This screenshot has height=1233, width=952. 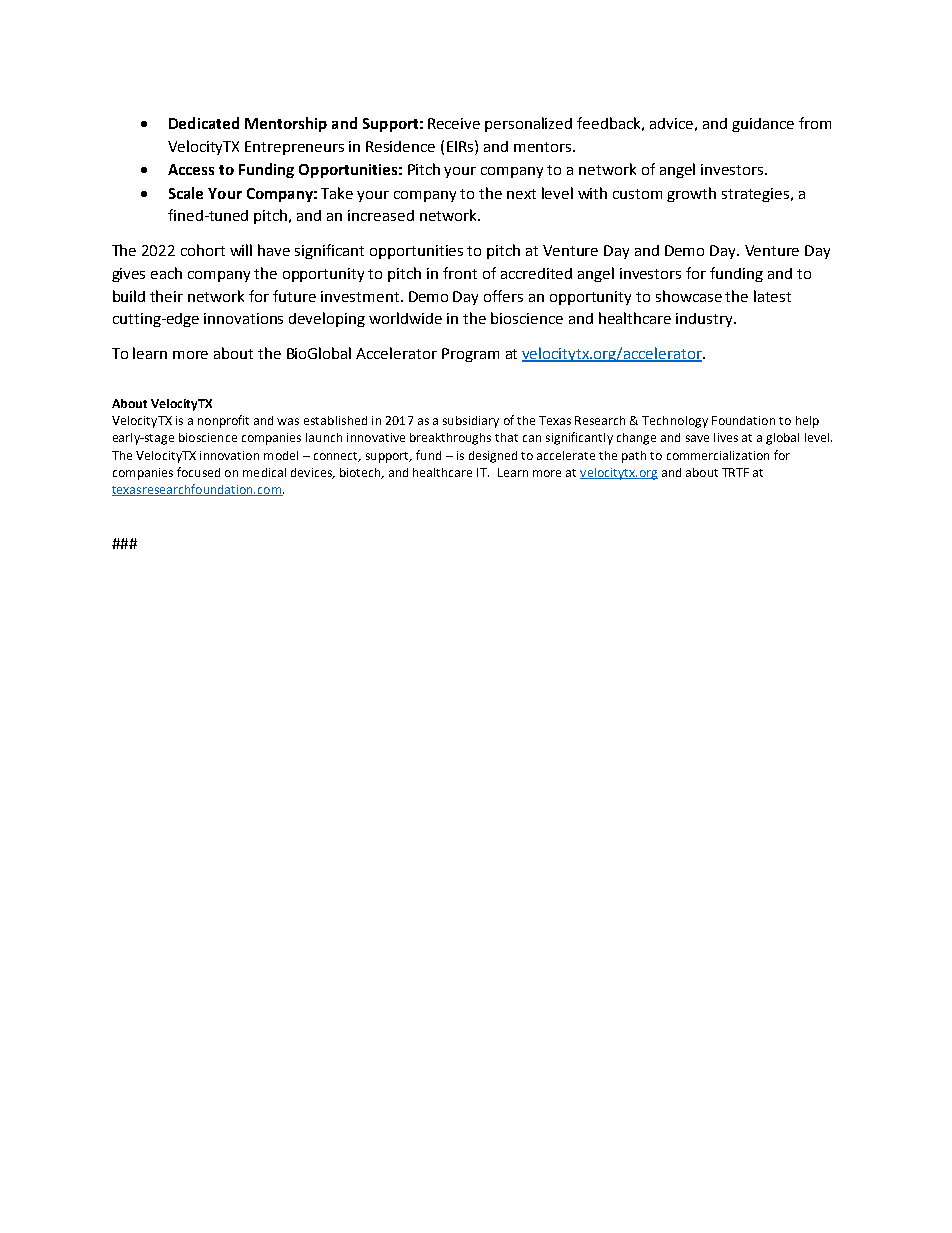 I want to click on their, so click(x=166, y=296).
